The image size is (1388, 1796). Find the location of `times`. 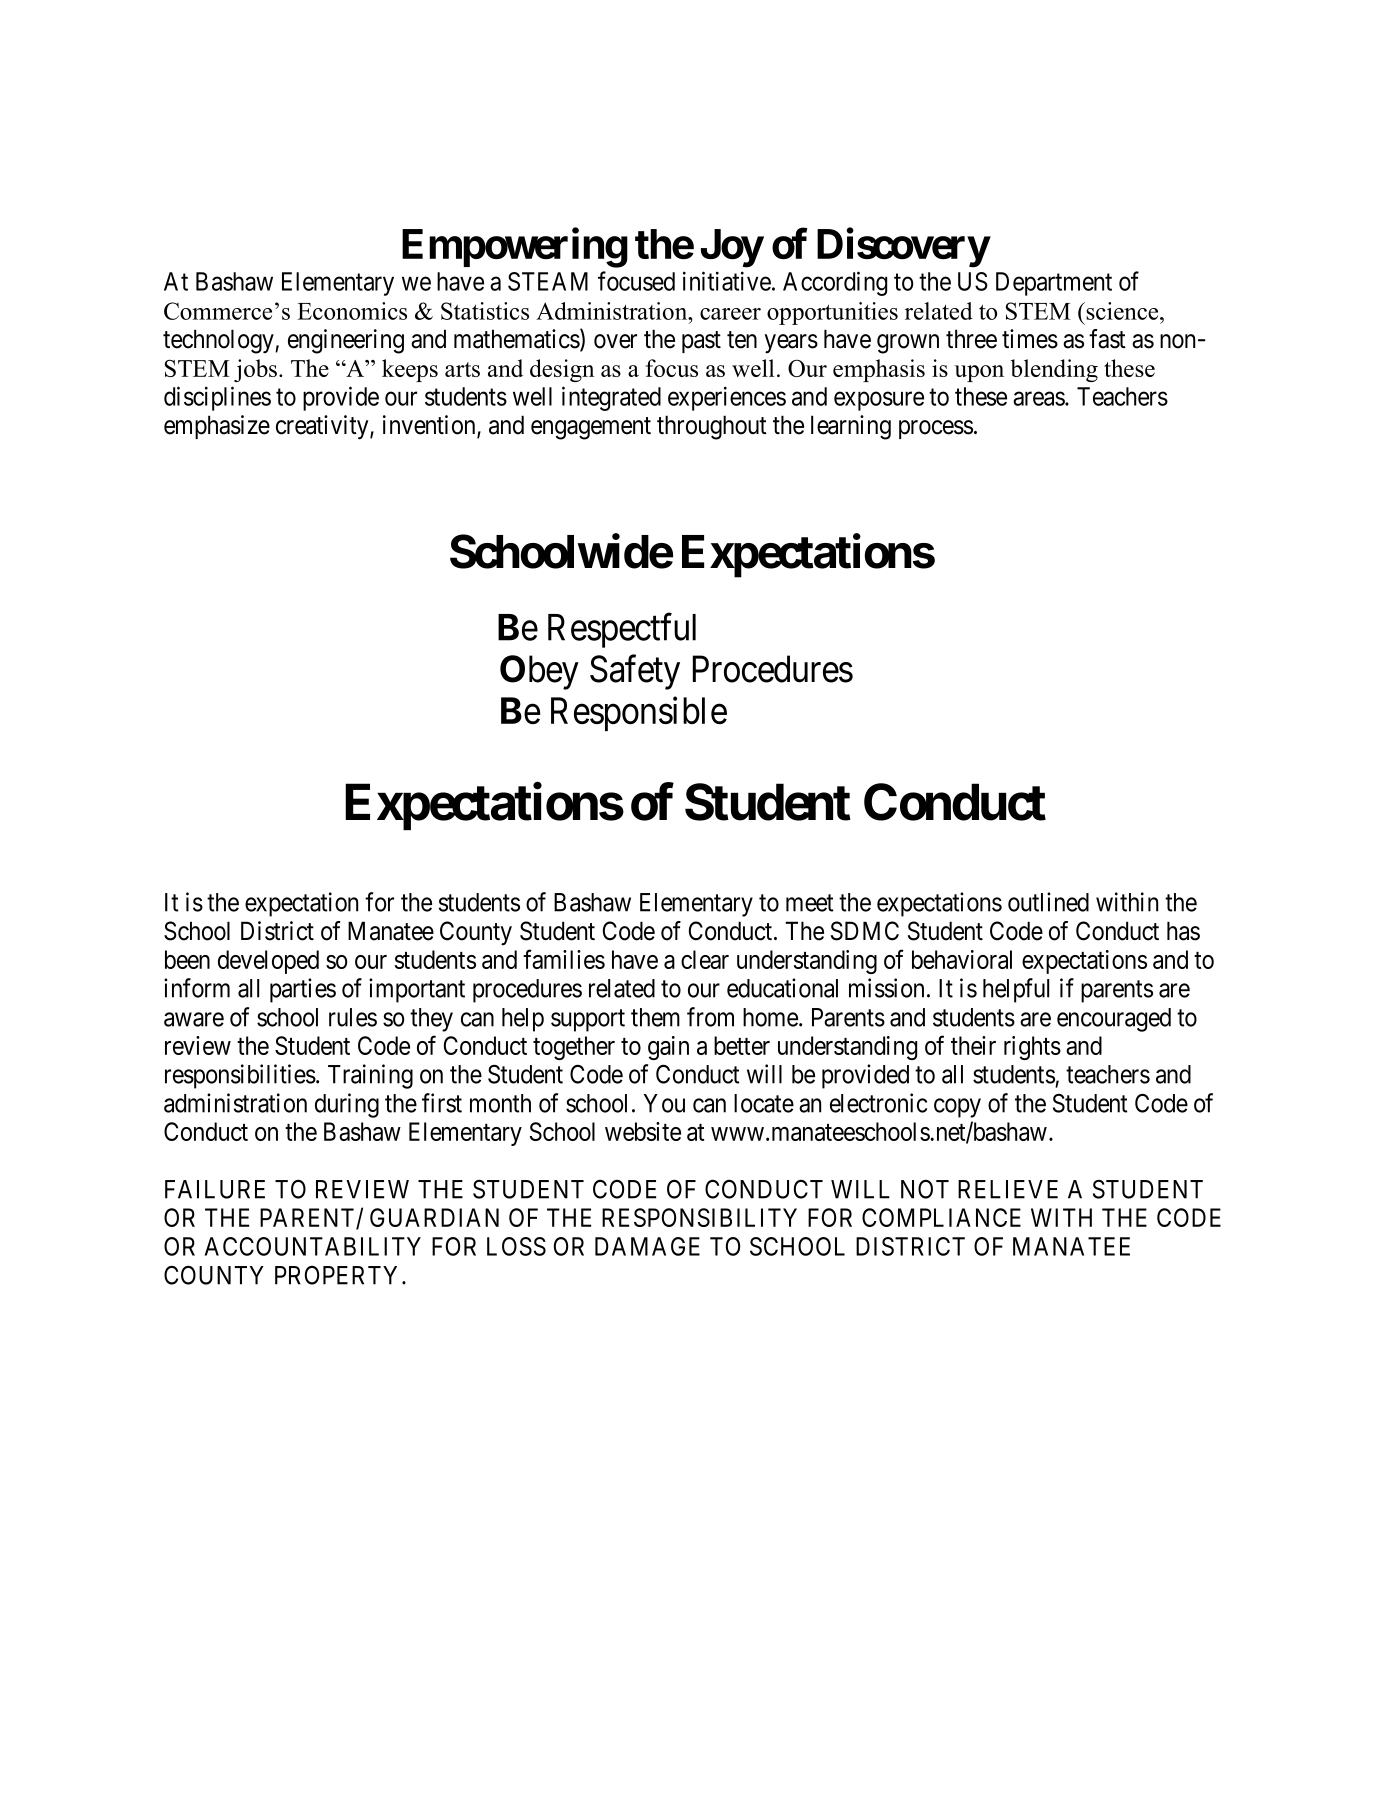

times is located at coordinates (1030, 339).
